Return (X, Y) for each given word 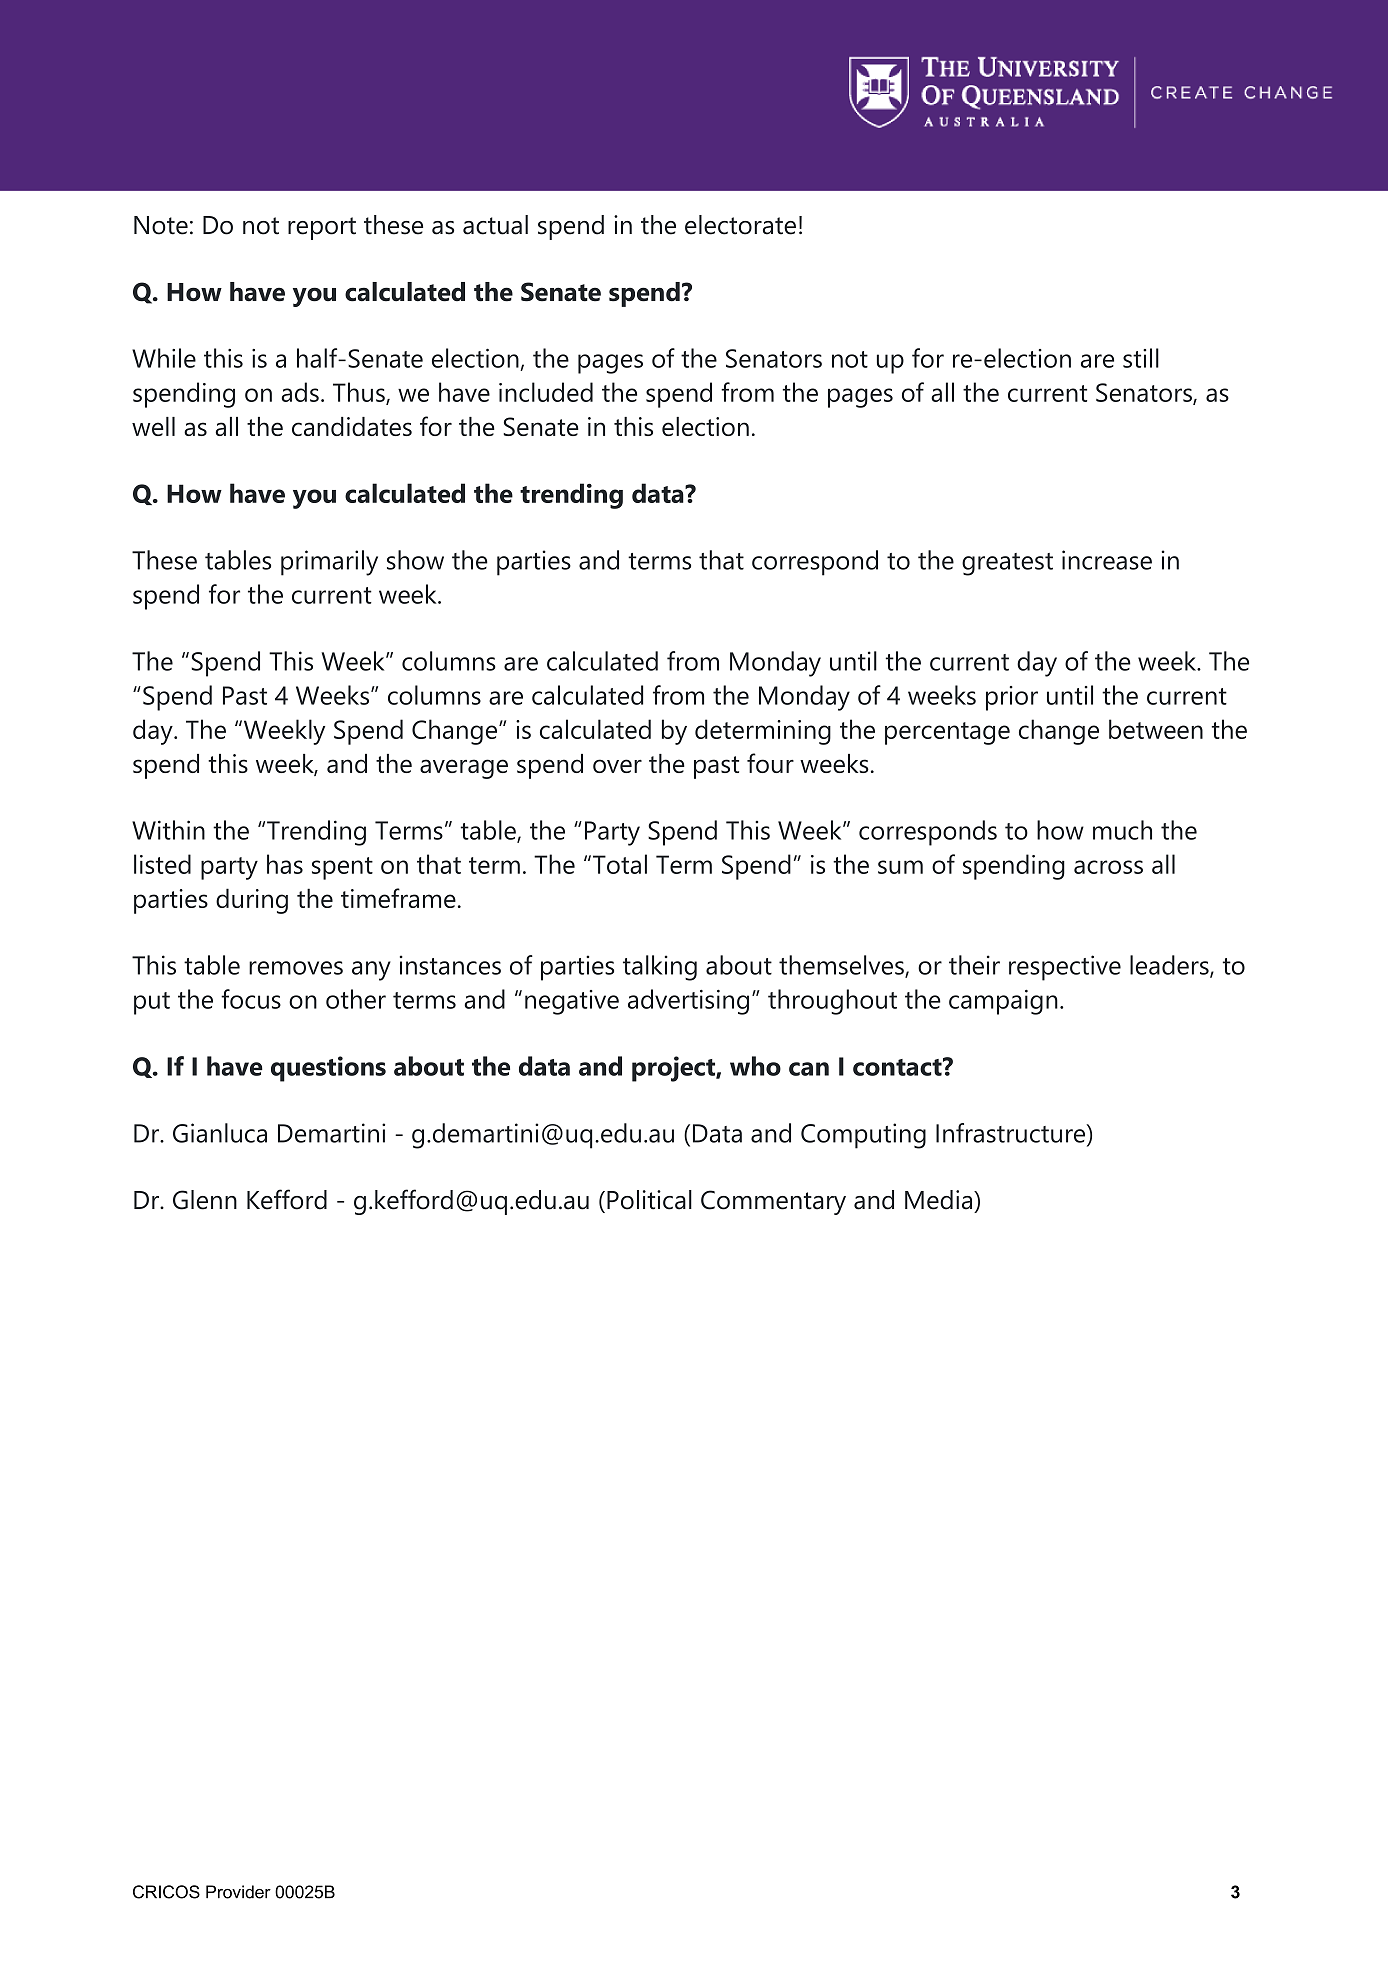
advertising (688, 1002)
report (322, 228)
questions (328, 1069)
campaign (1003, 1002)
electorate (740, 225)
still (1141, 358)
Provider (238, 1892)
